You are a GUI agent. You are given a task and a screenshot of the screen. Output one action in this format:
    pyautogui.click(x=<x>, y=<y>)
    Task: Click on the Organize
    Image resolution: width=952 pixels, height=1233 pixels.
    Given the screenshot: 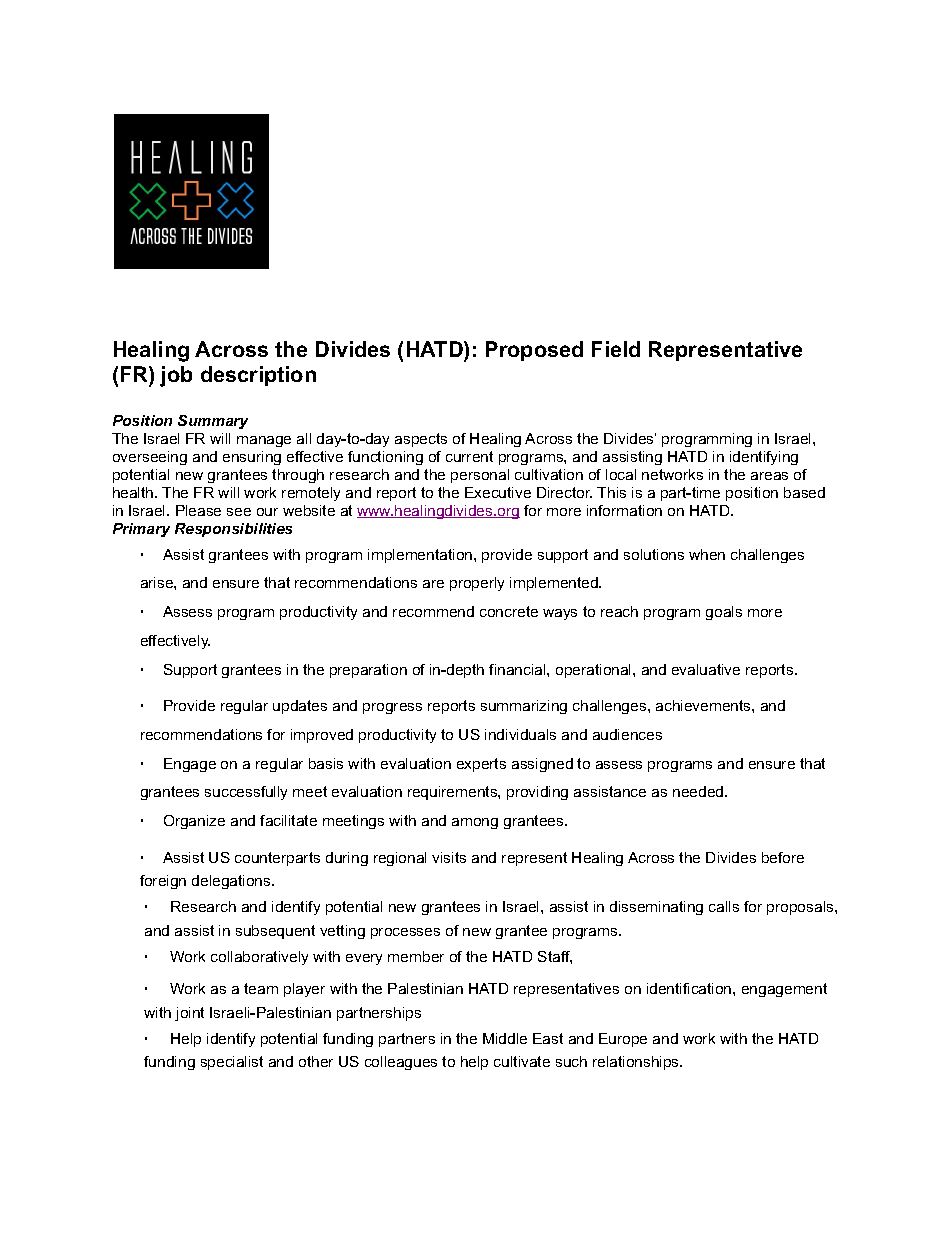 What is the action you would take?
    pyautogui.click(x=194, y=822)
